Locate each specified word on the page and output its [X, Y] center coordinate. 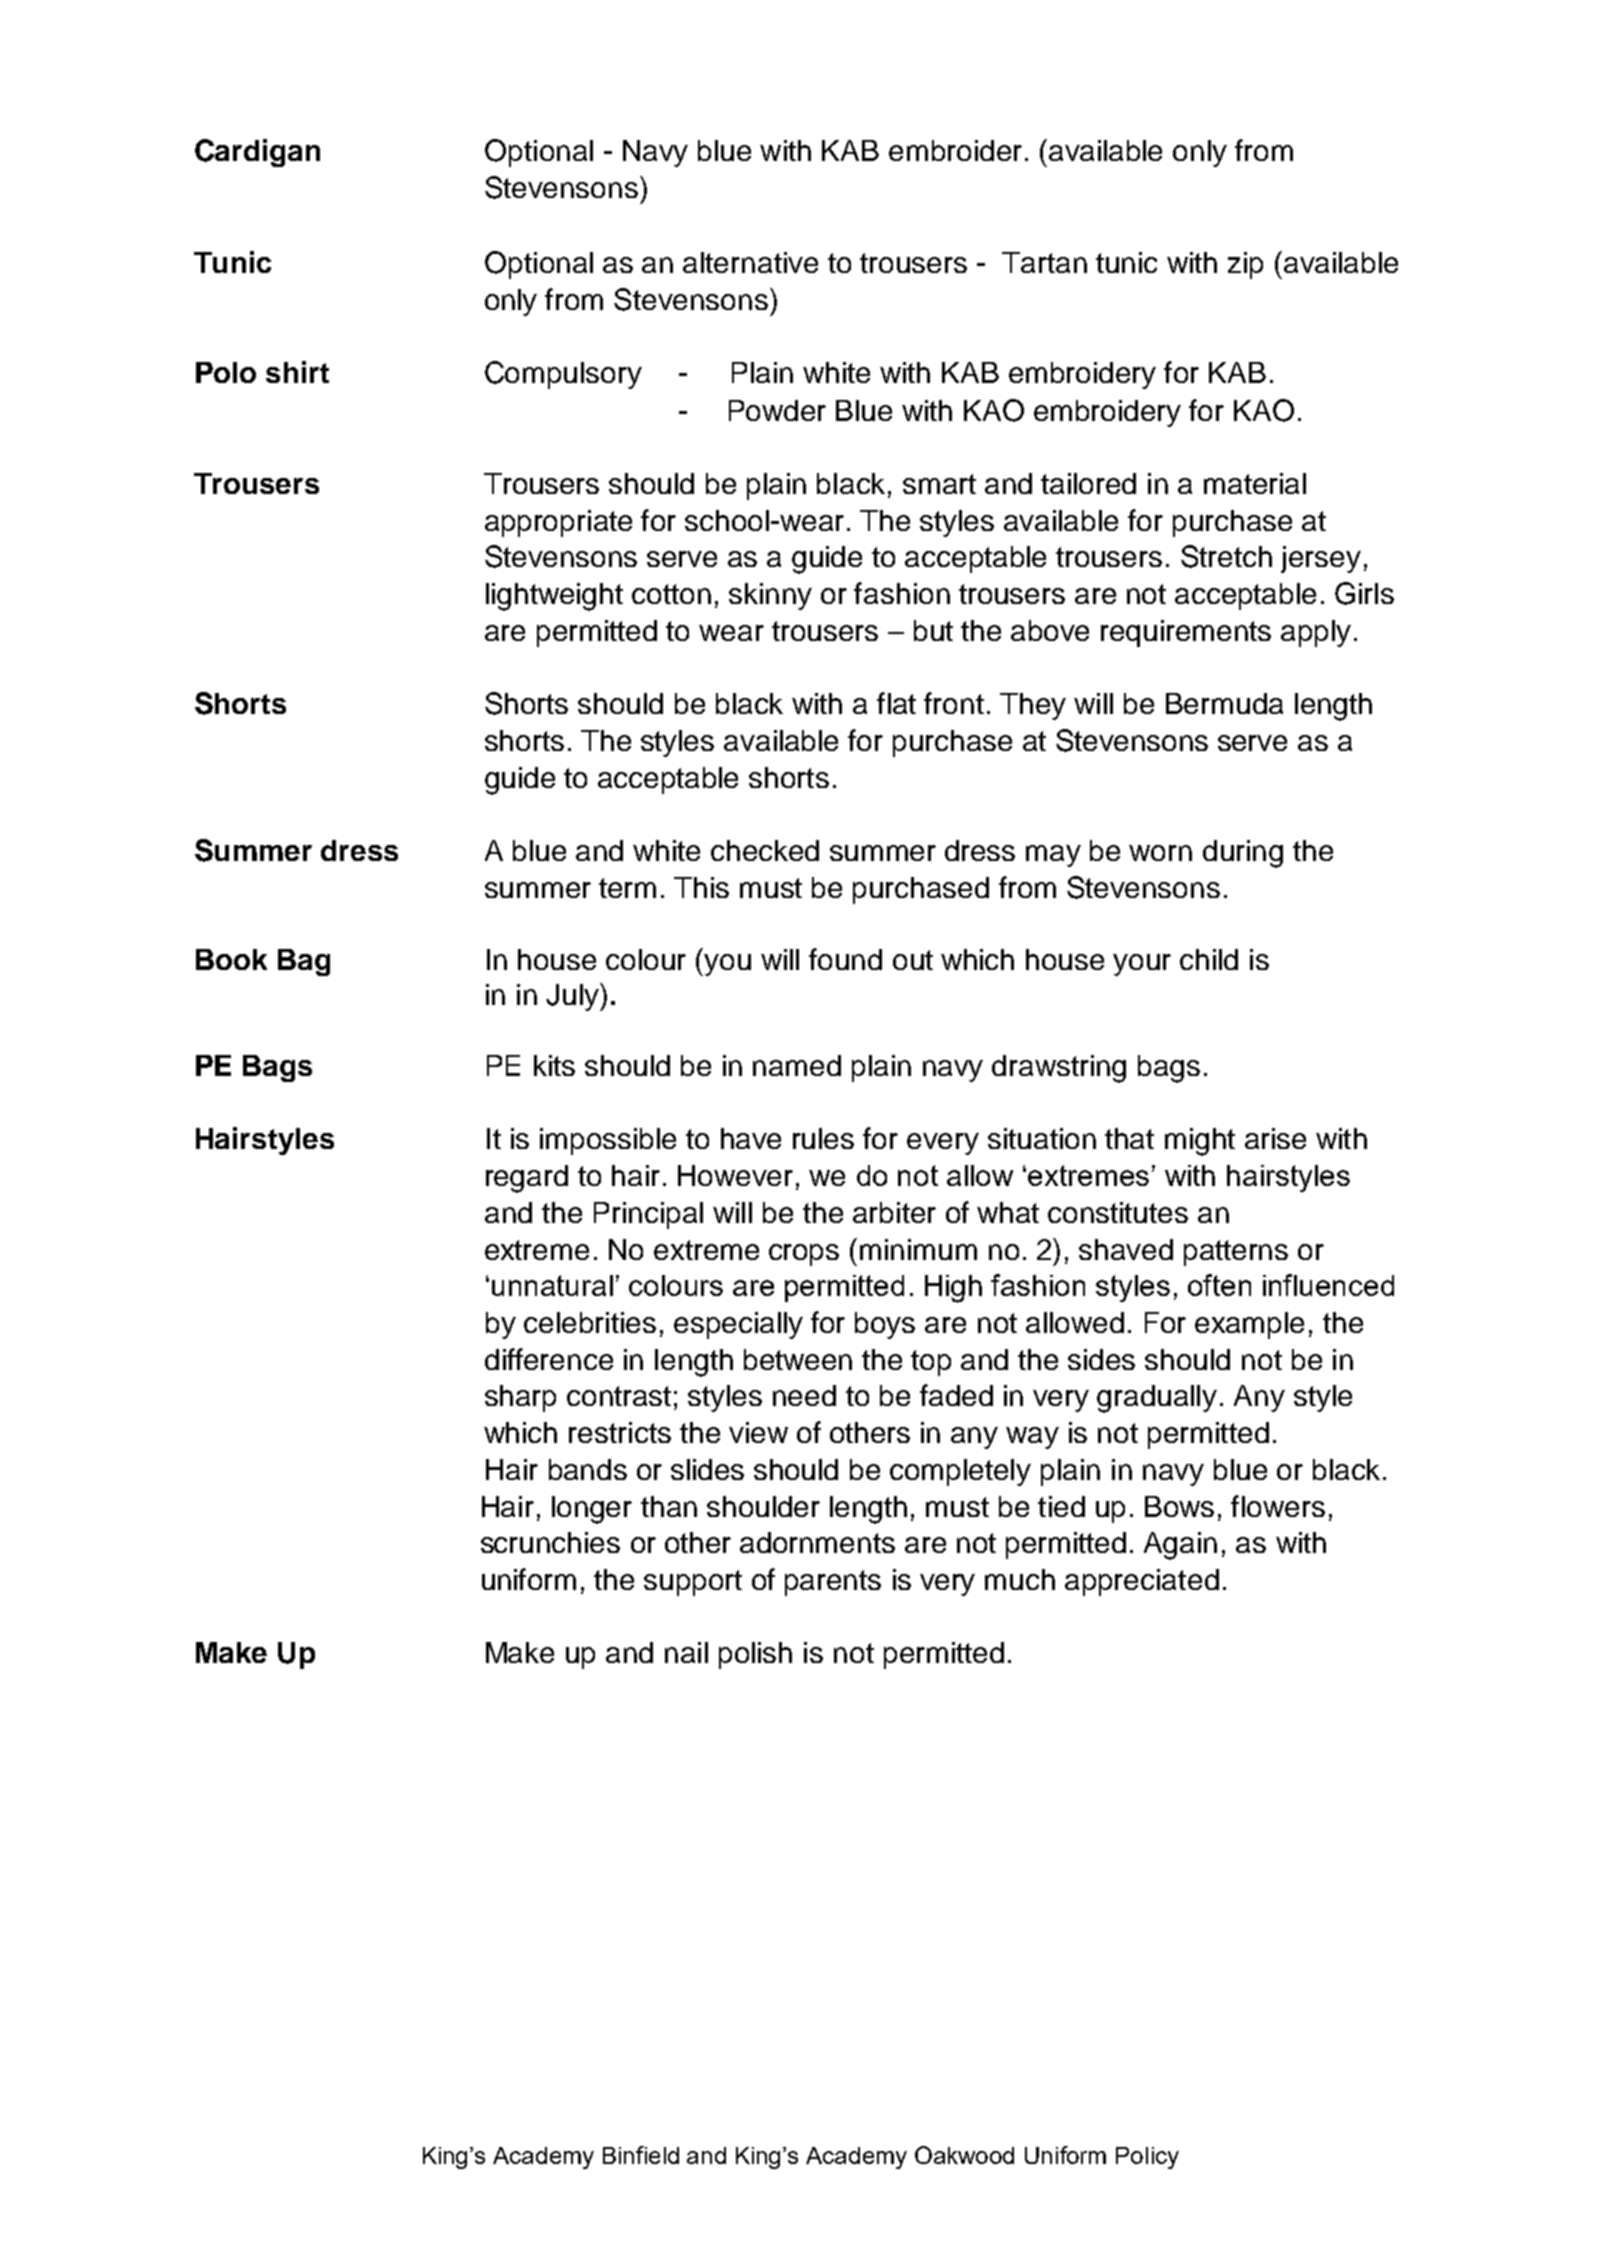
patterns [1236, 1253]
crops [804, 1255]
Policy [1147, 2158]
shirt [297, 372]
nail [686, 1652]
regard [527, 1179]
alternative [750, 262]
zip [1245, 265]
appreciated [1142, 1582]
